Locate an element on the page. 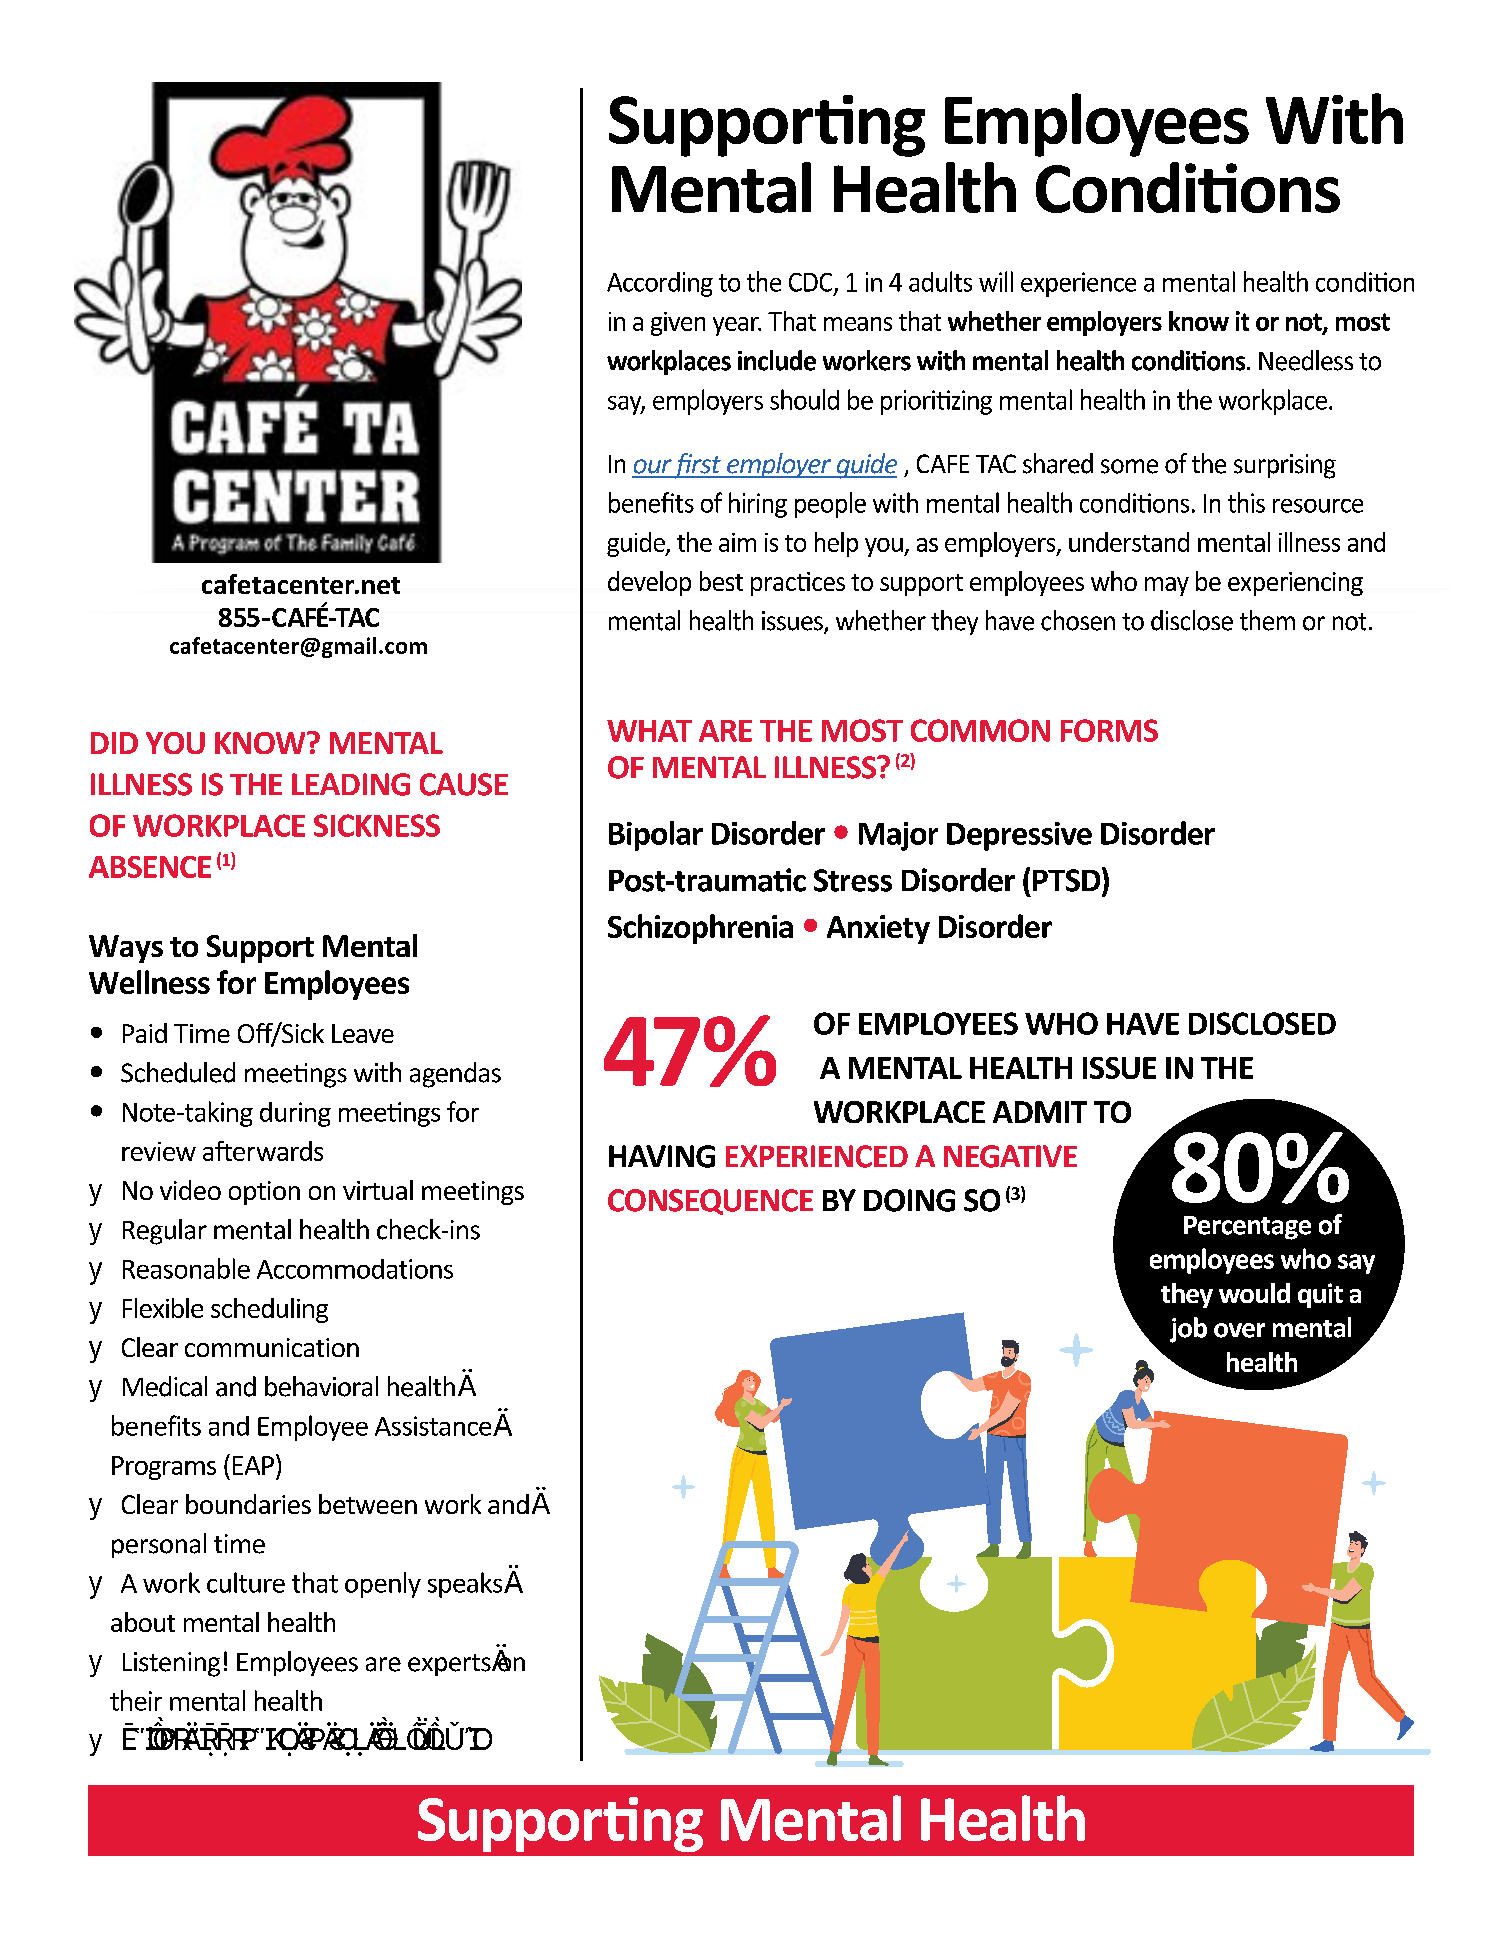  HAVING is located at coordinates (662, 1156).
